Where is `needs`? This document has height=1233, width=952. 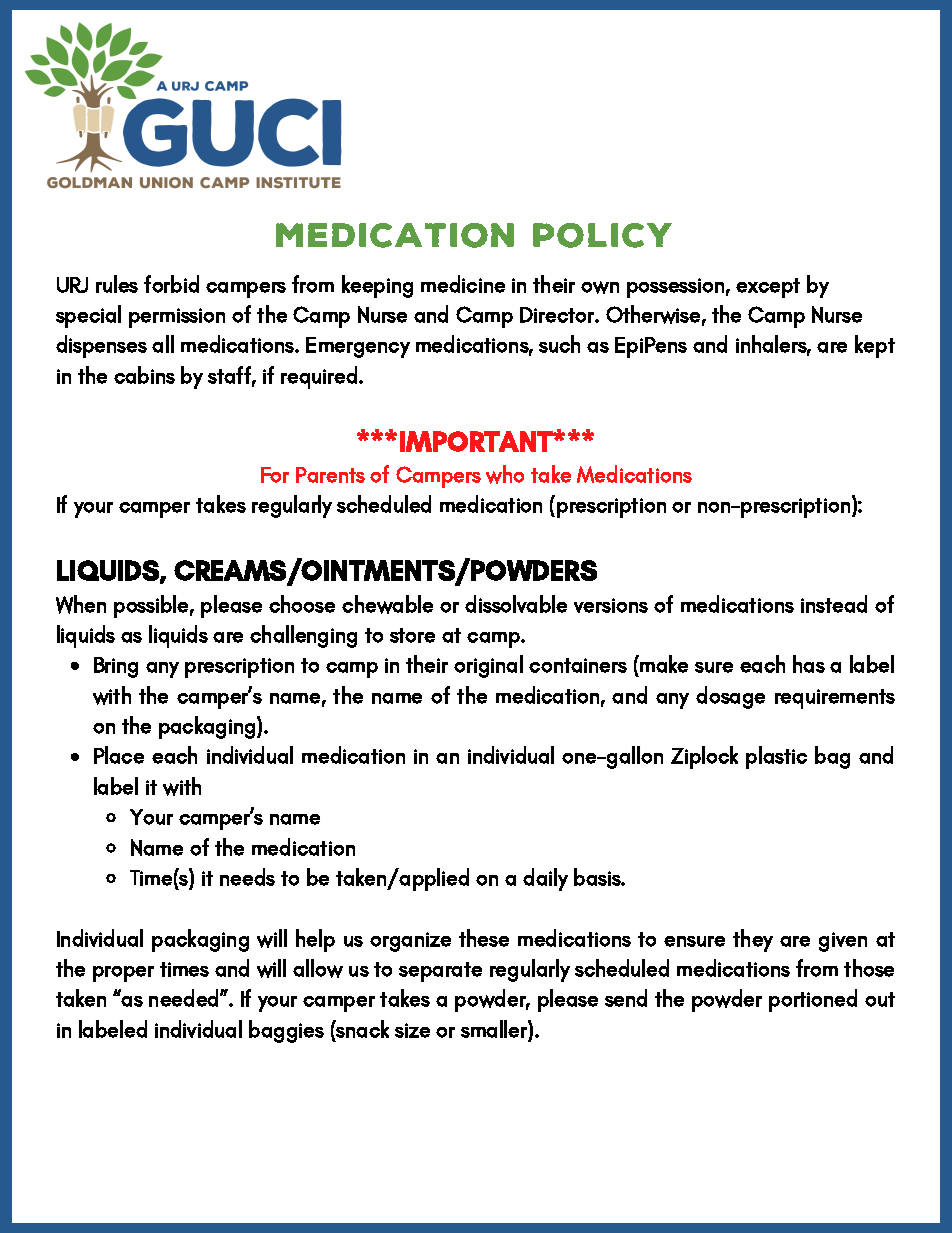
needs is located at coordinates (247, 877).
